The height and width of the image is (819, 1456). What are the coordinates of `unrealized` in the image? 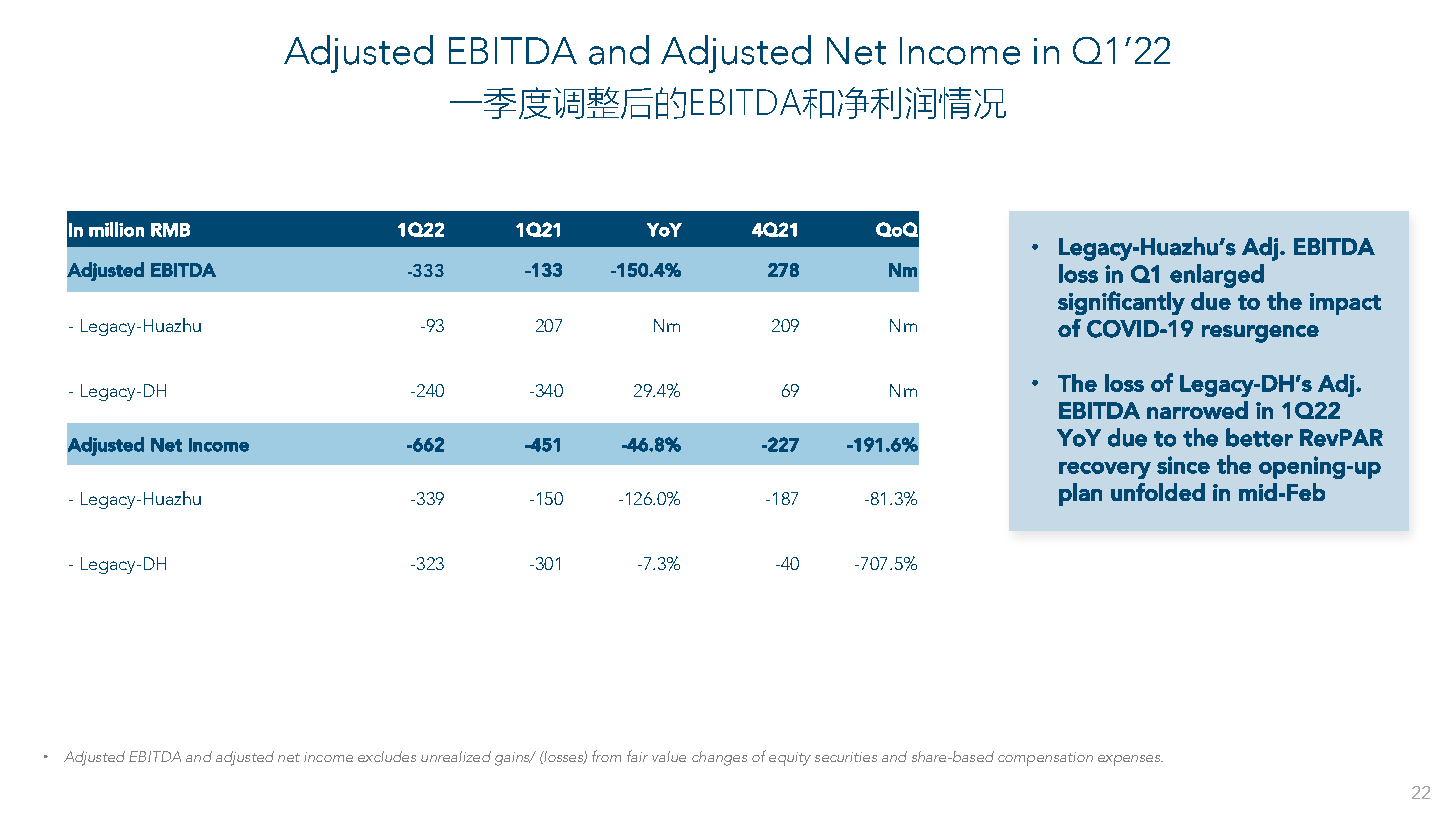 It's located at (456, 756).
